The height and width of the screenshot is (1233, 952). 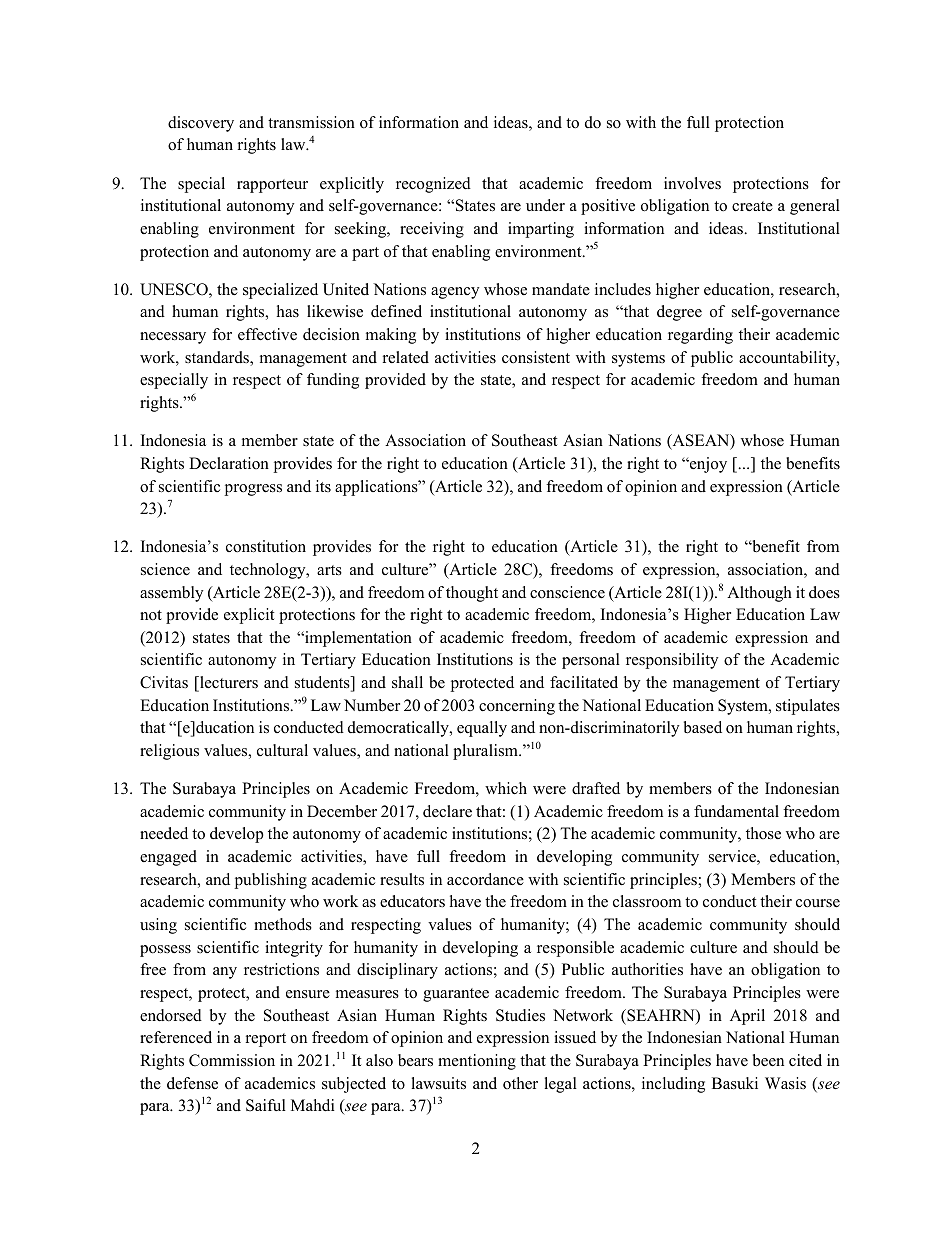 What do you see at coordinates (472, 594) in the screenshot?
I see `thought` at bounding box center [472, 594].
